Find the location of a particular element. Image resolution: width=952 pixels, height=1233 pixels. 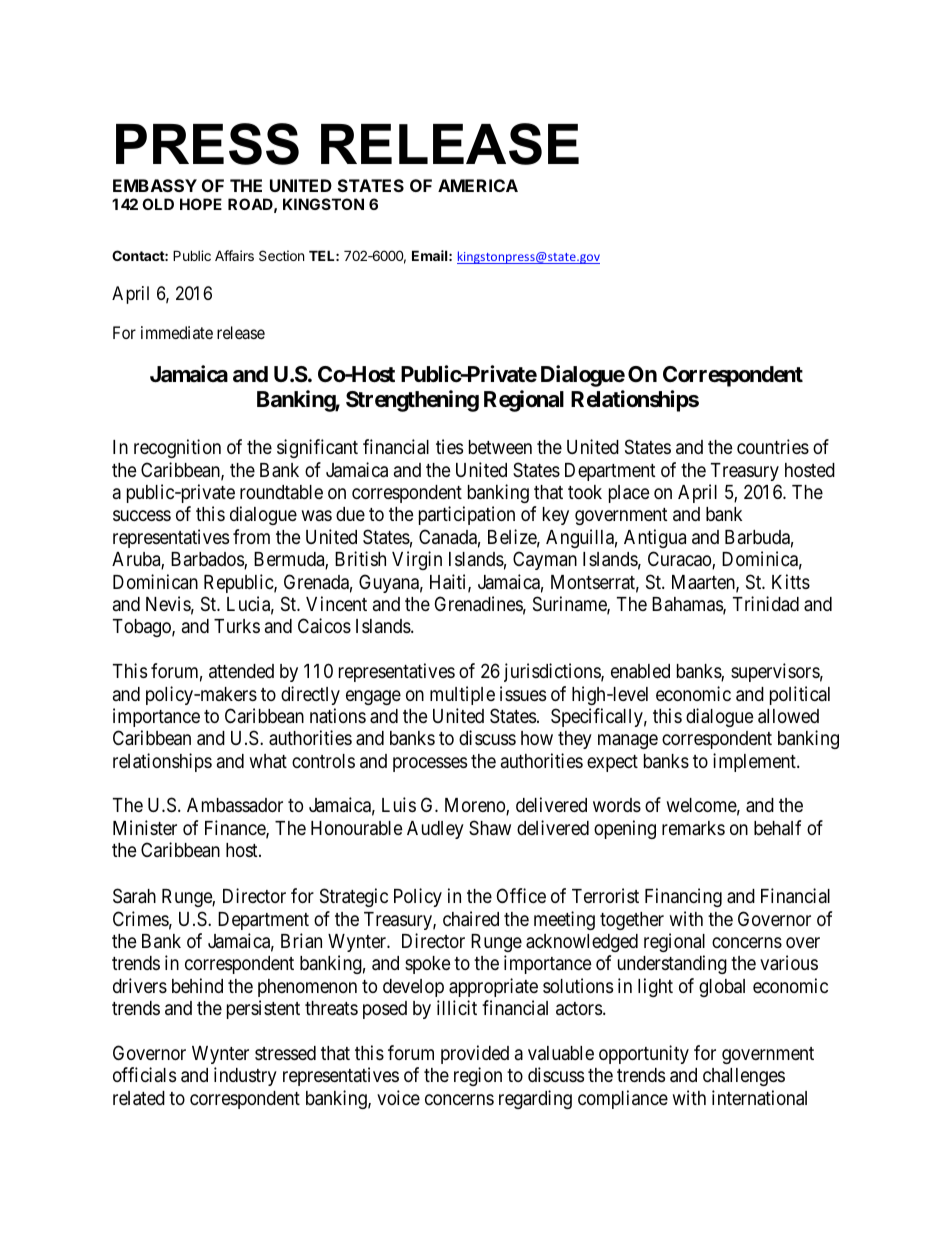

countries is located at coordinates (773, 446).
